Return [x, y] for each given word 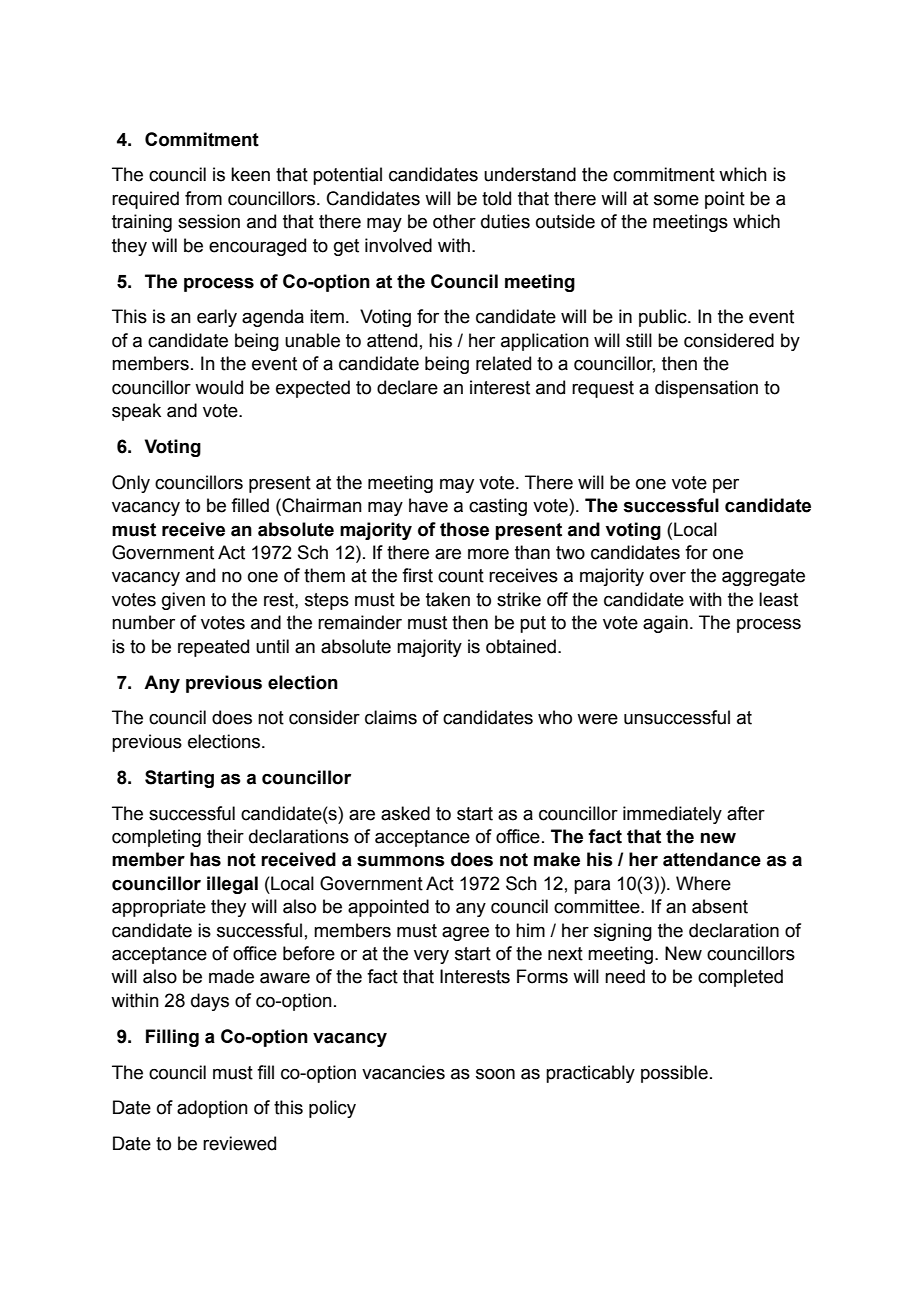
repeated [213, 648]
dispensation [706, 389]
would [219, 387]
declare [407, 387]
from [203, 198]
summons [401, 861]
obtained [521, 646]
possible [674, 1074]
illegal [232, 885]
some [676, 200]
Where [703, 883]
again [665, 624]
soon [495, 1074]
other [454, 221]
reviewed [239, 1143]
